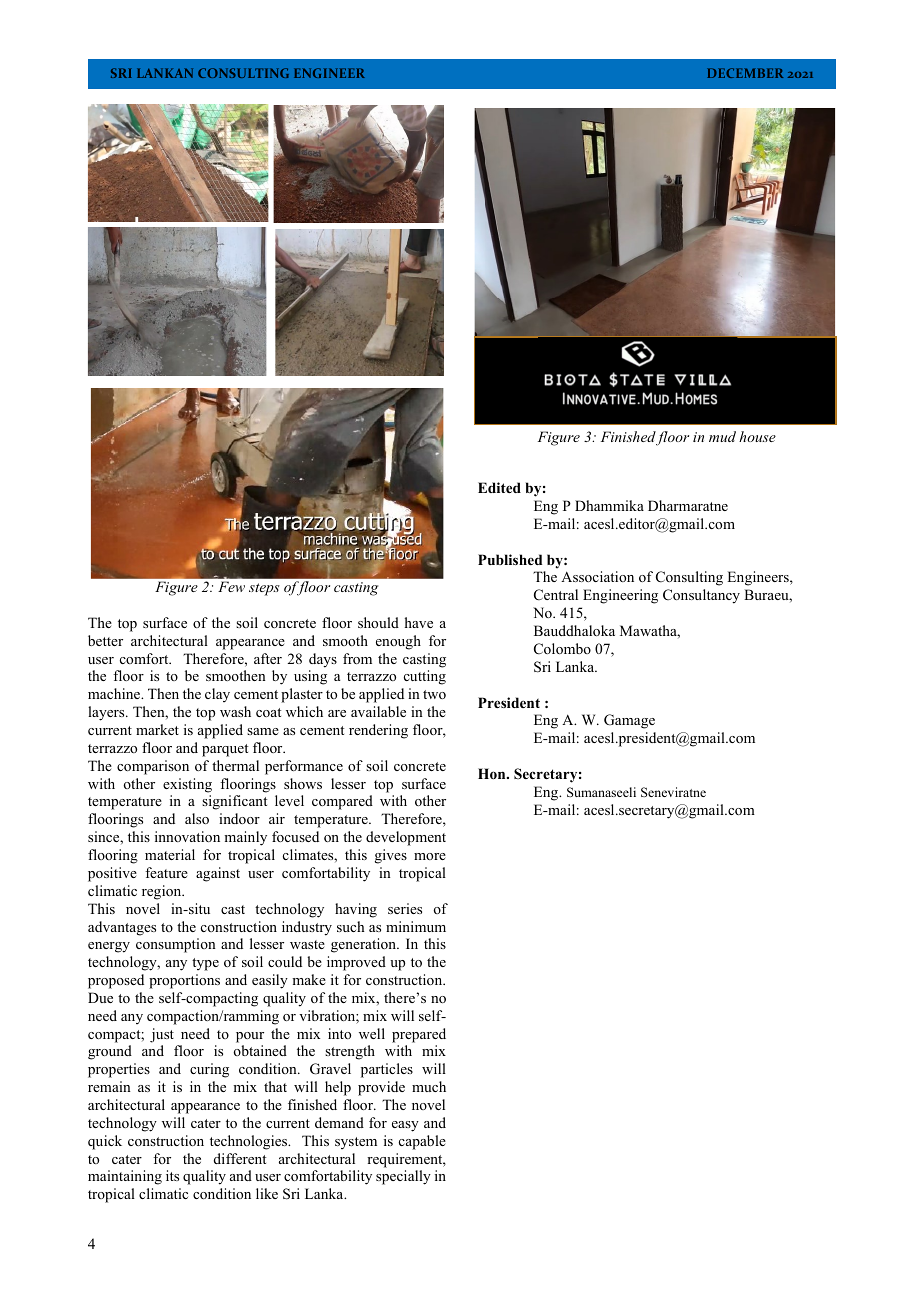  Describe the element at coordinates (406, 838) in the page. I see `development` at that location.
